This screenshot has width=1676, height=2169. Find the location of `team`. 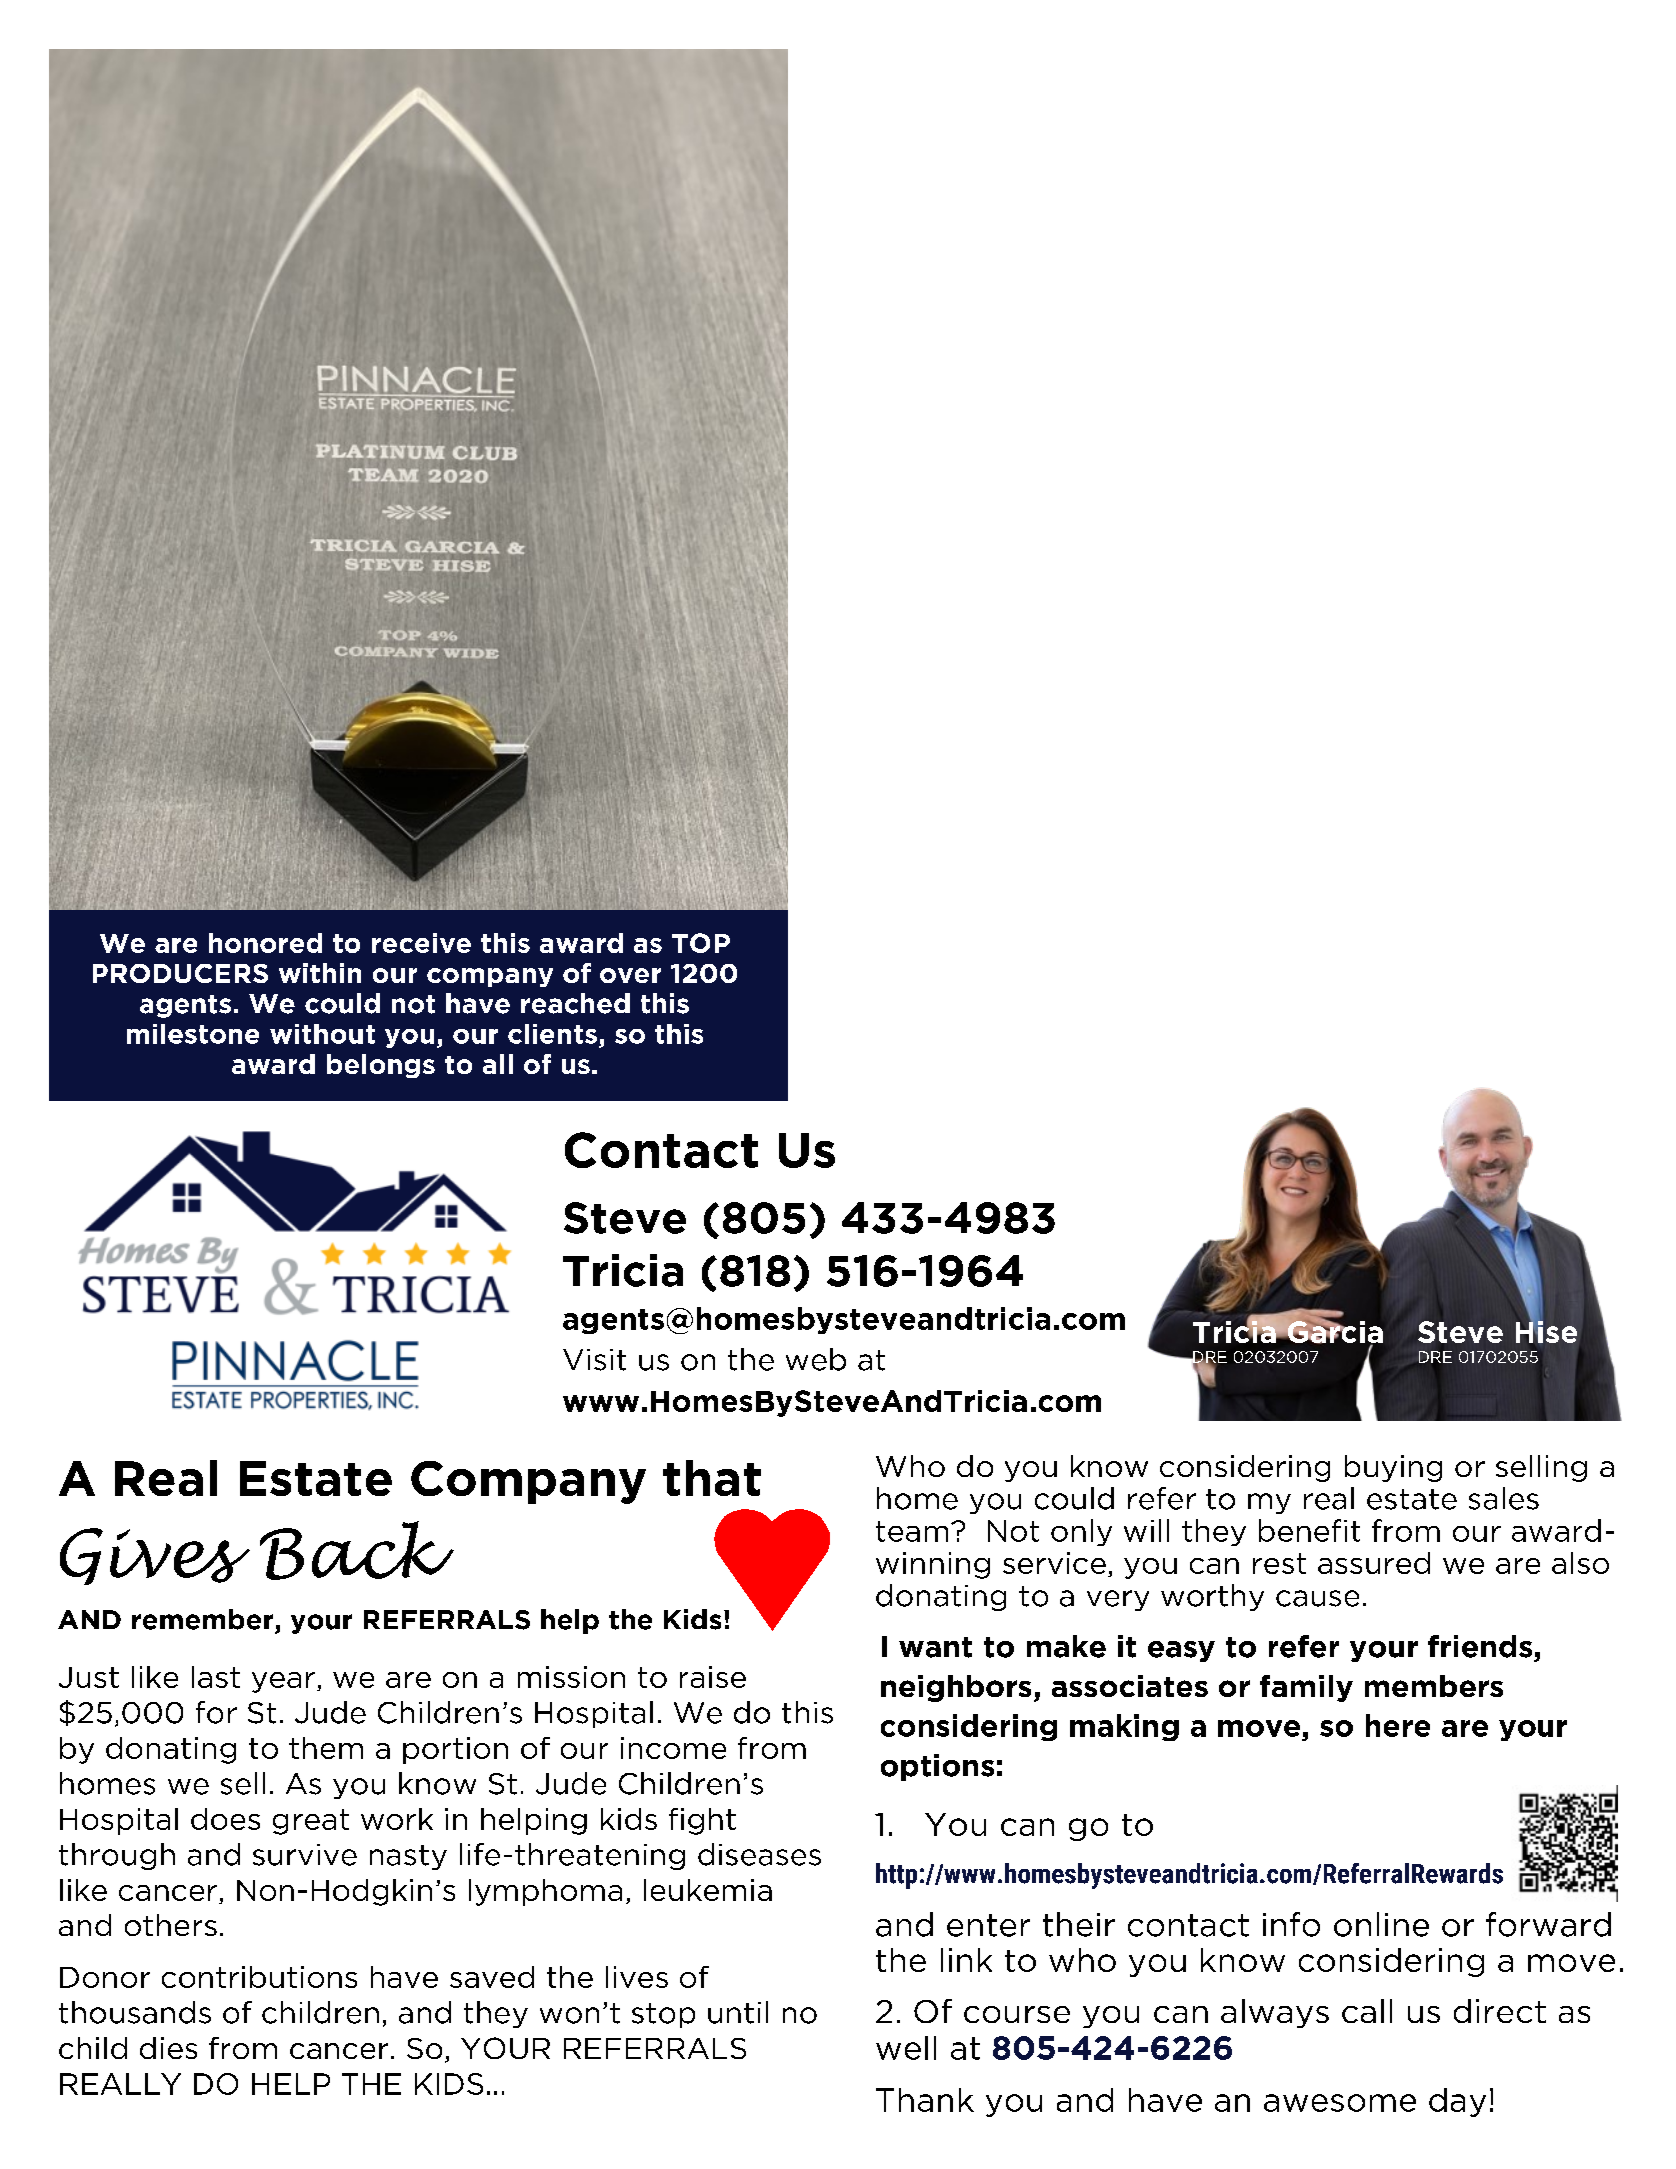

team is located at coordinates (912, 1531).
